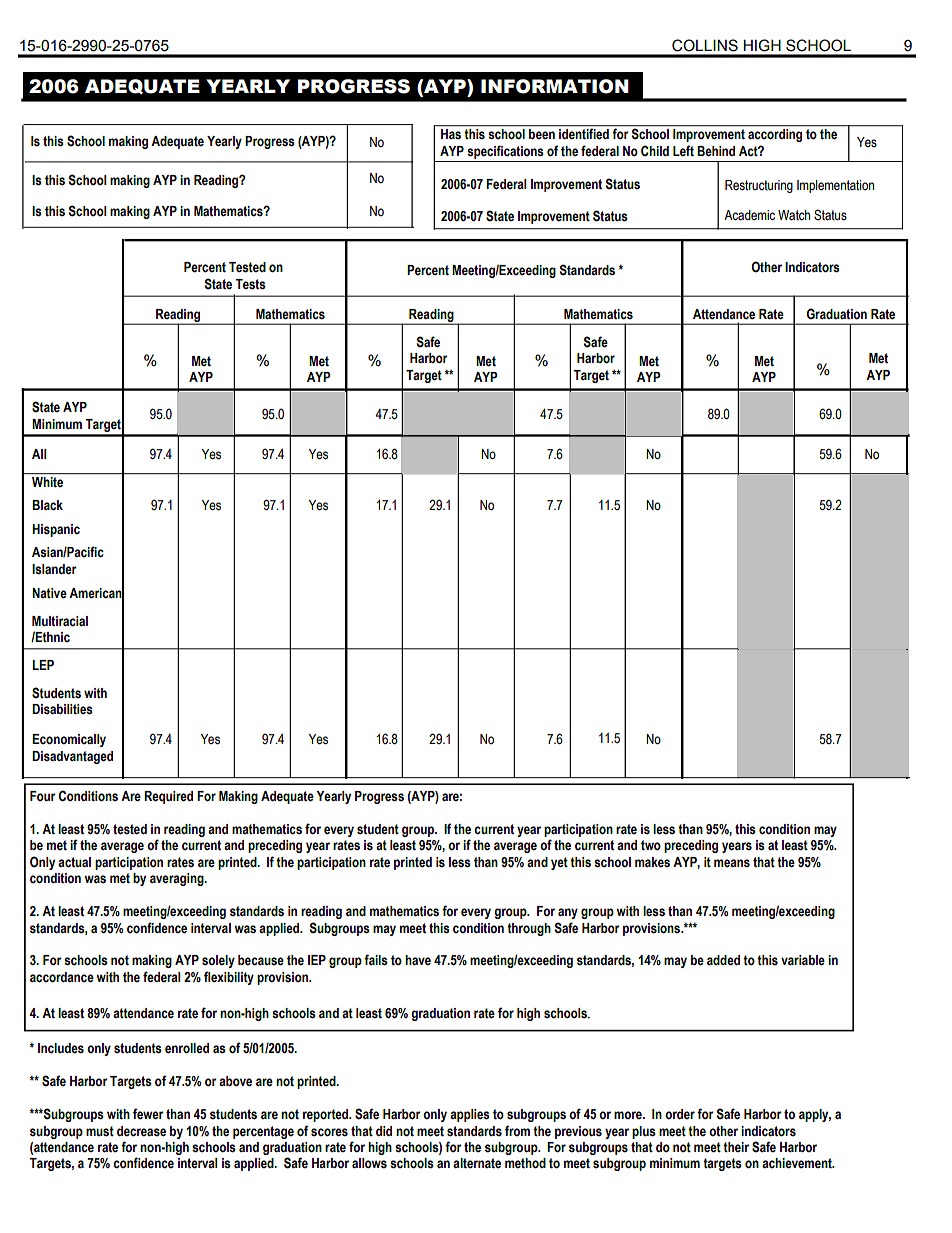 Image resolution: width=952 pixels, height=1233 pixels. Describe the element at coordinates (732, 863) in the image. I see `means` at that location.
